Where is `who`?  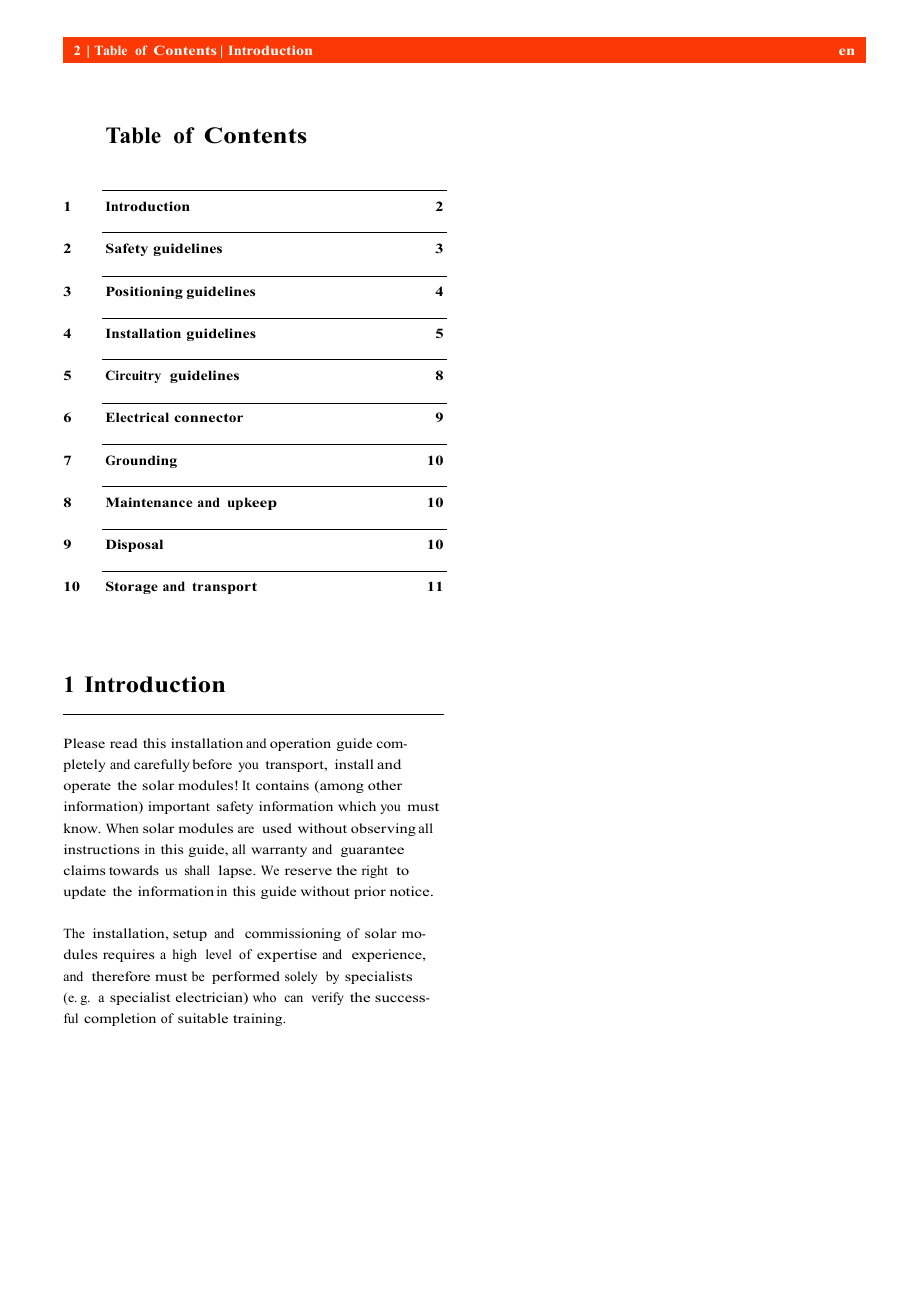 who is located at coordinates (264, 997).
